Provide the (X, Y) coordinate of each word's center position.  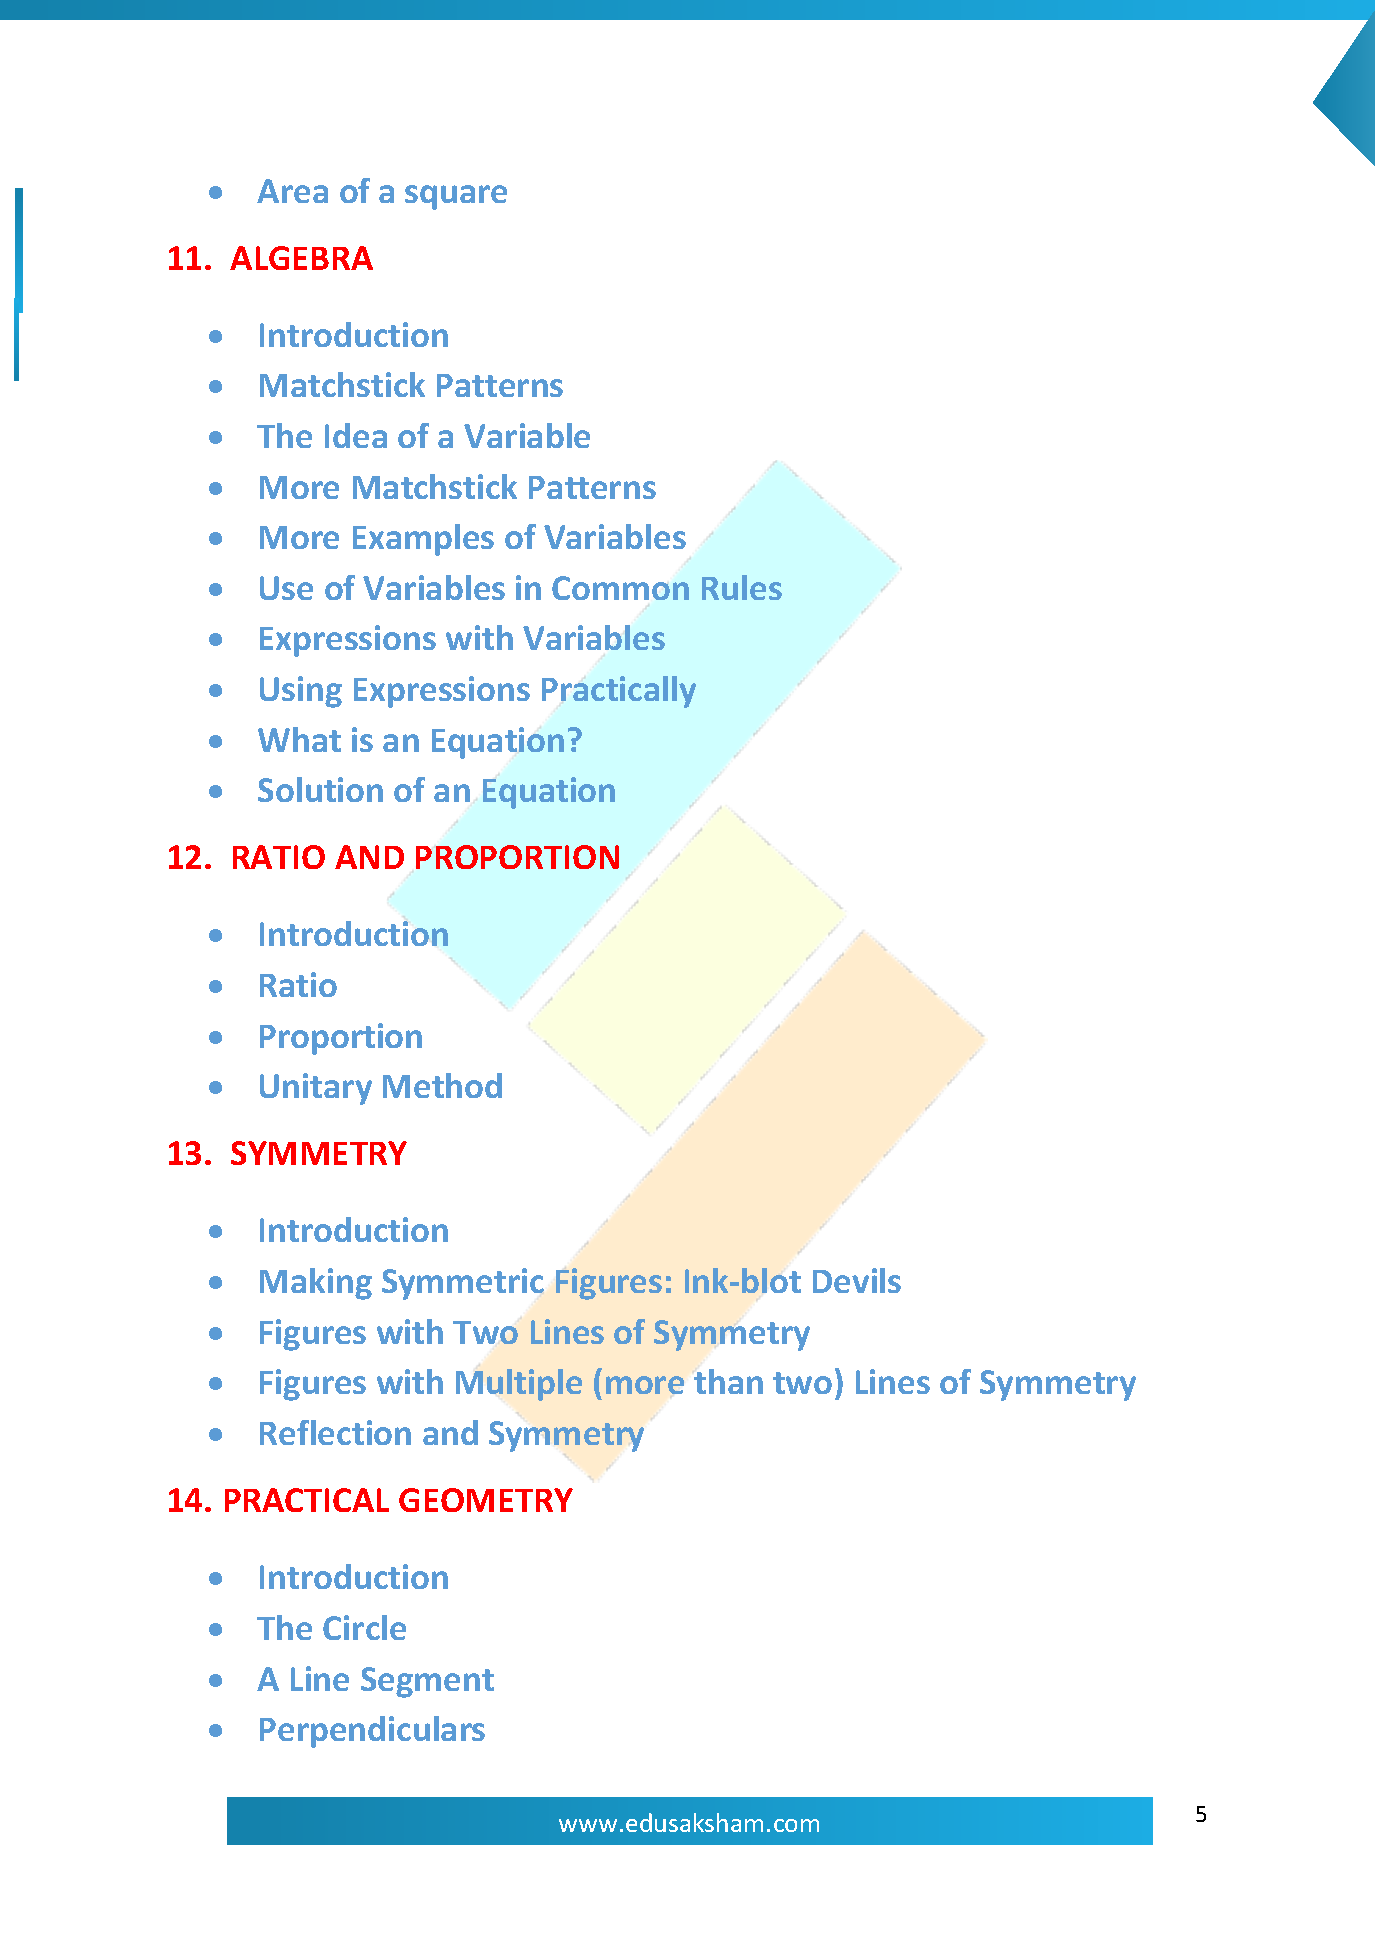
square (456, 197)
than (728, 1381)
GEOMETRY (486, 1500)
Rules (742, 587)
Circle (364, 1627)
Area (292, 191)
